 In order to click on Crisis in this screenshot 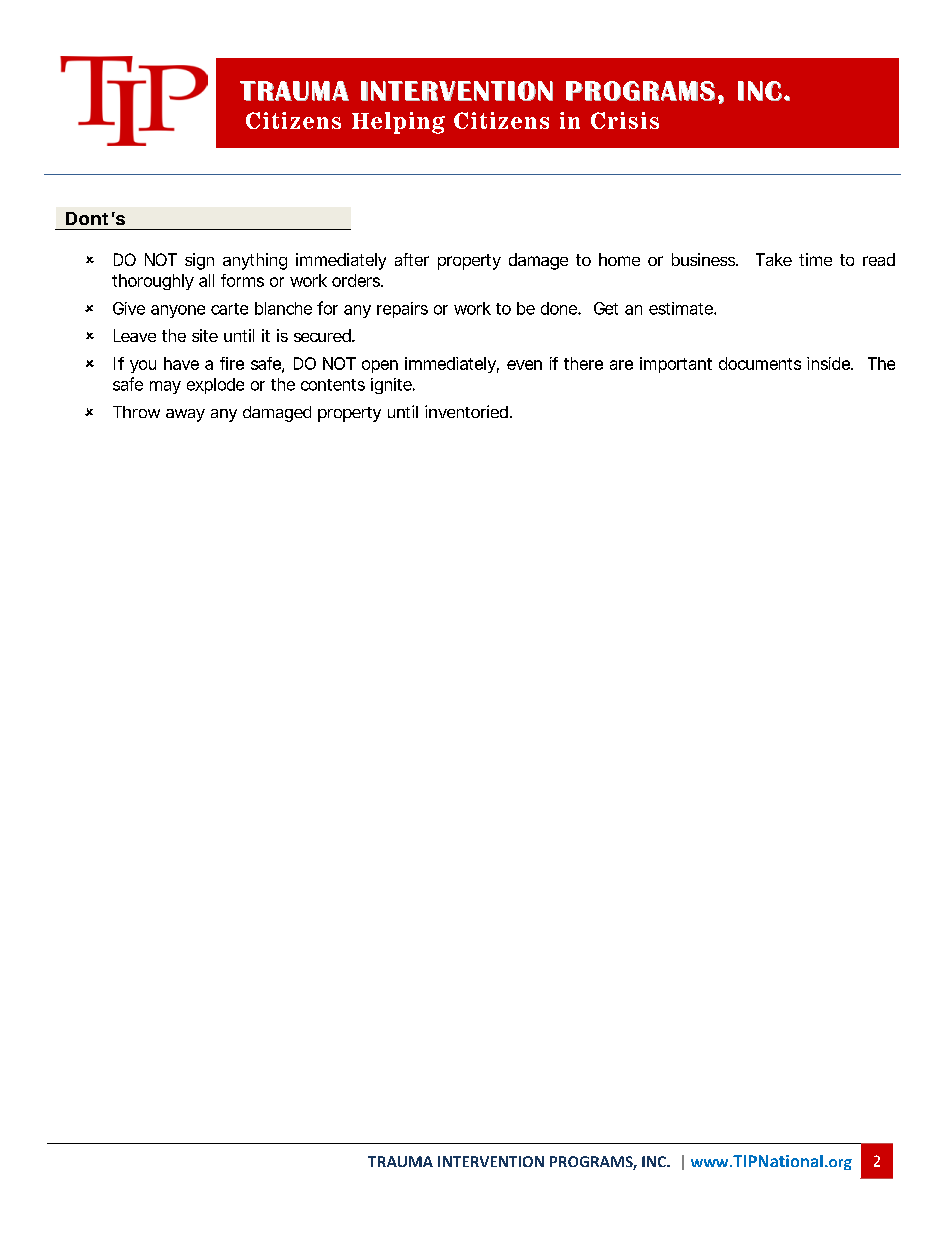, I will do `click(625, 120)`.
